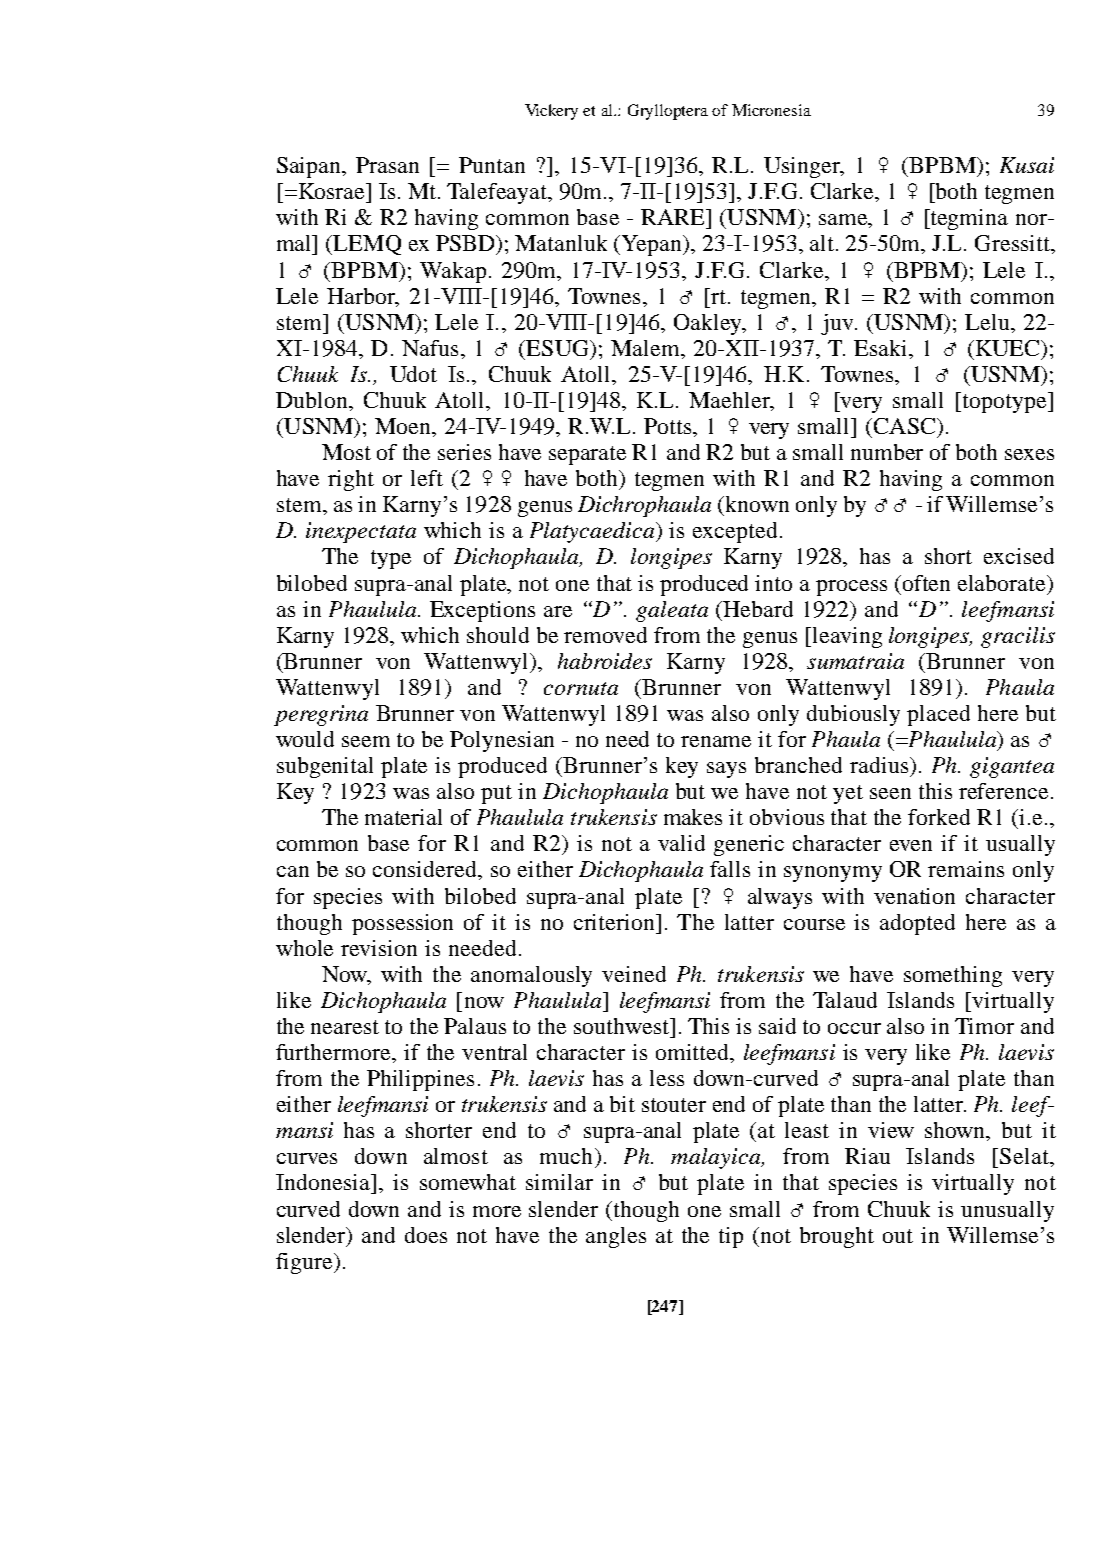 This screenshot has width=1096, height=1565. I want to click on does, so click(426, 1235).
